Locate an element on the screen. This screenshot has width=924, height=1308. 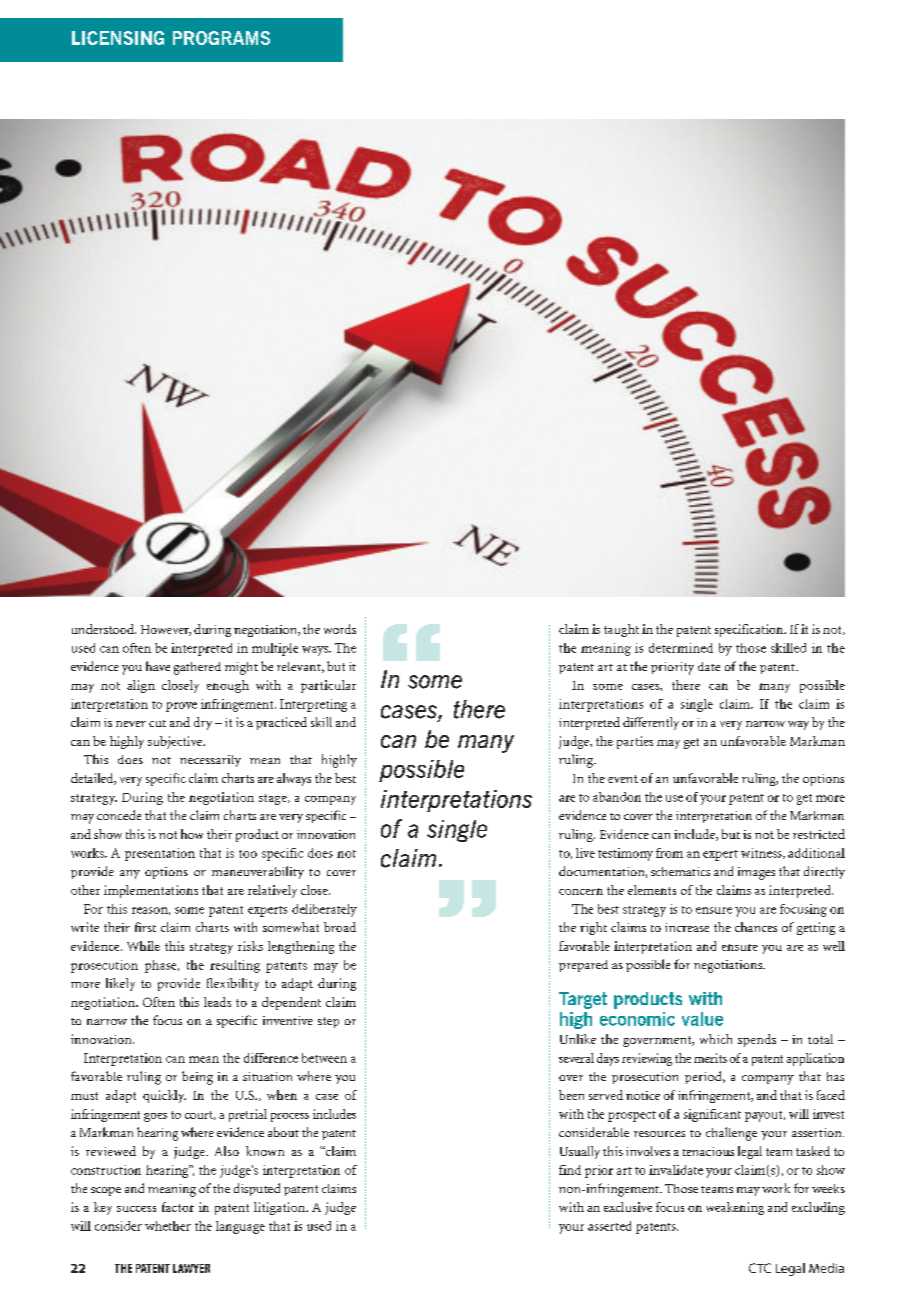
LICENSING is located at coordinates (118, 38).
